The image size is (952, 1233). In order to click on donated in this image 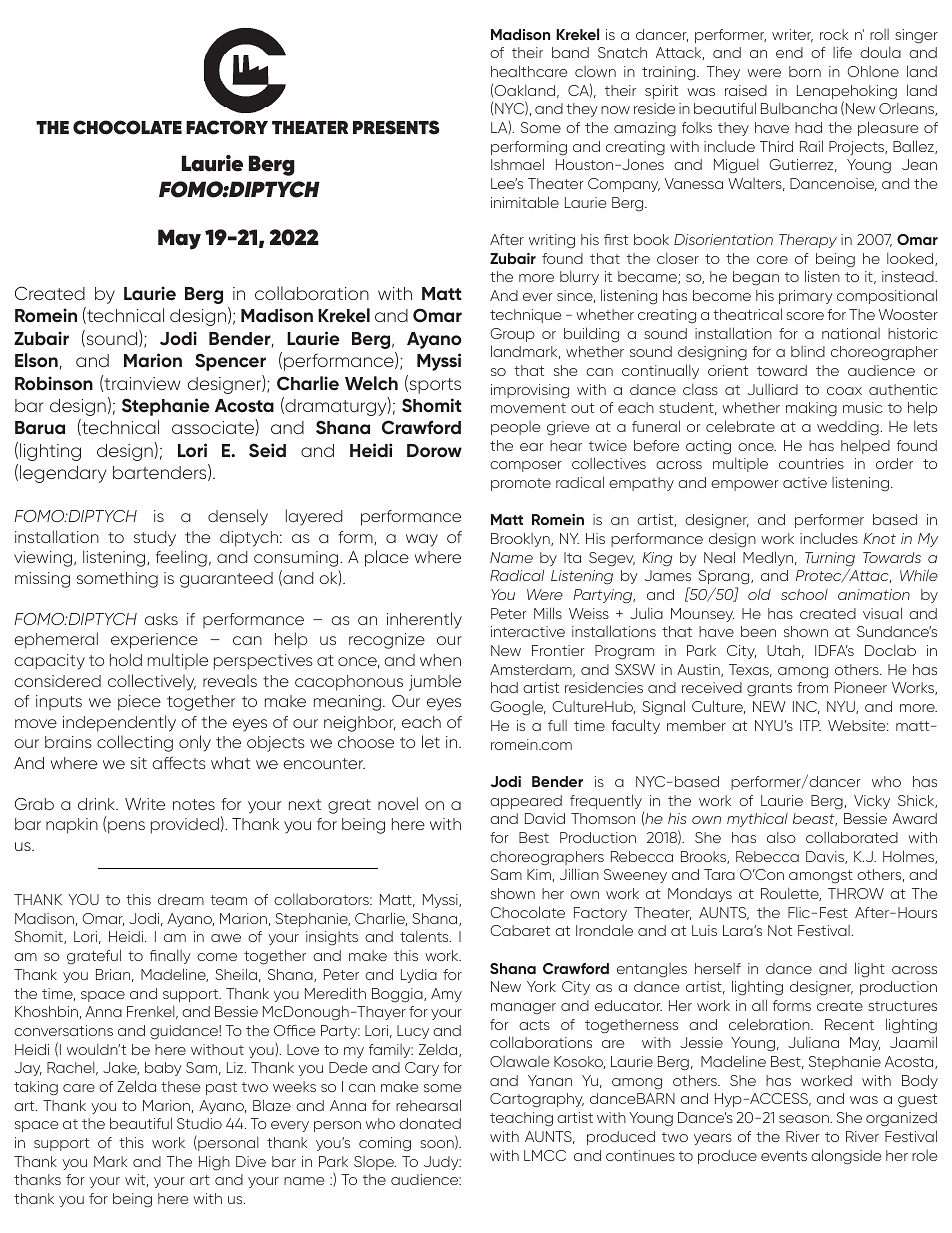, I will do `click(430, 1123)`.
